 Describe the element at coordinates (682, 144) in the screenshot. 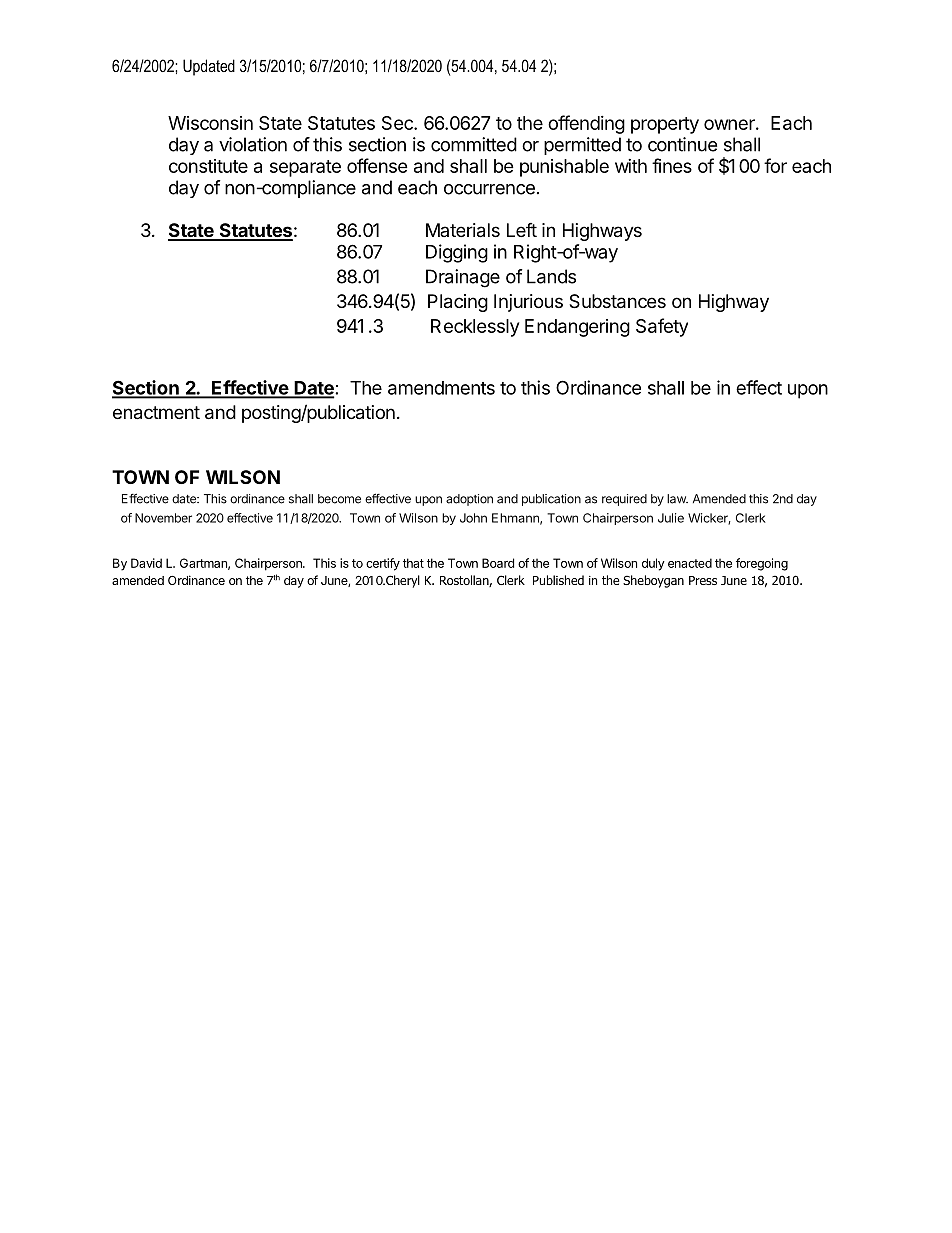

I see `continue` at that location.
